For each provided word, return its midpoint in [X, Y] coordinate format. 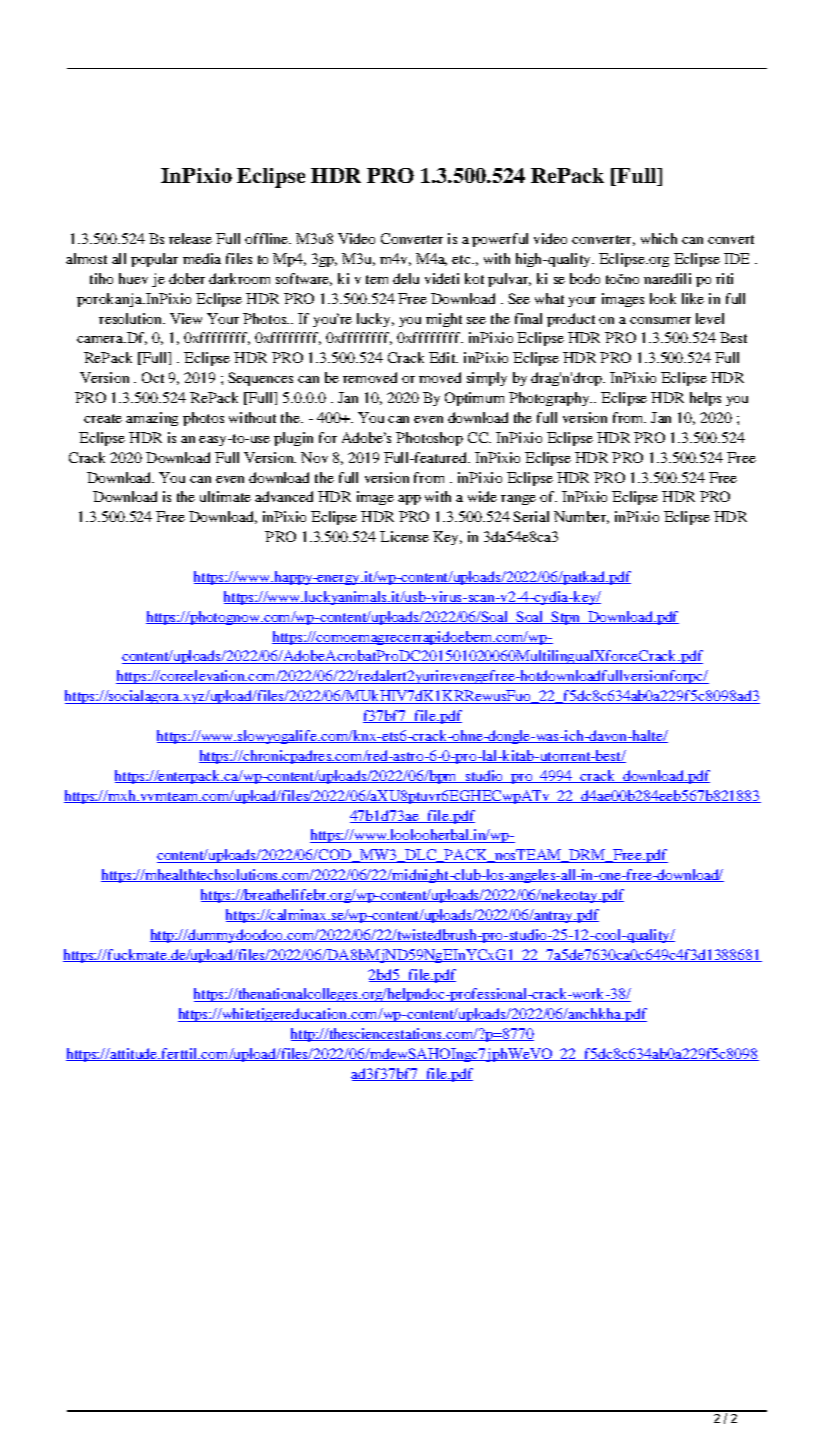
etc [462, 259]
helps [705, 399]
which [659, 238]
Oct [153, 377]
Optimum [474, 399]
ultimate [225, 496]
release [190, 238]
